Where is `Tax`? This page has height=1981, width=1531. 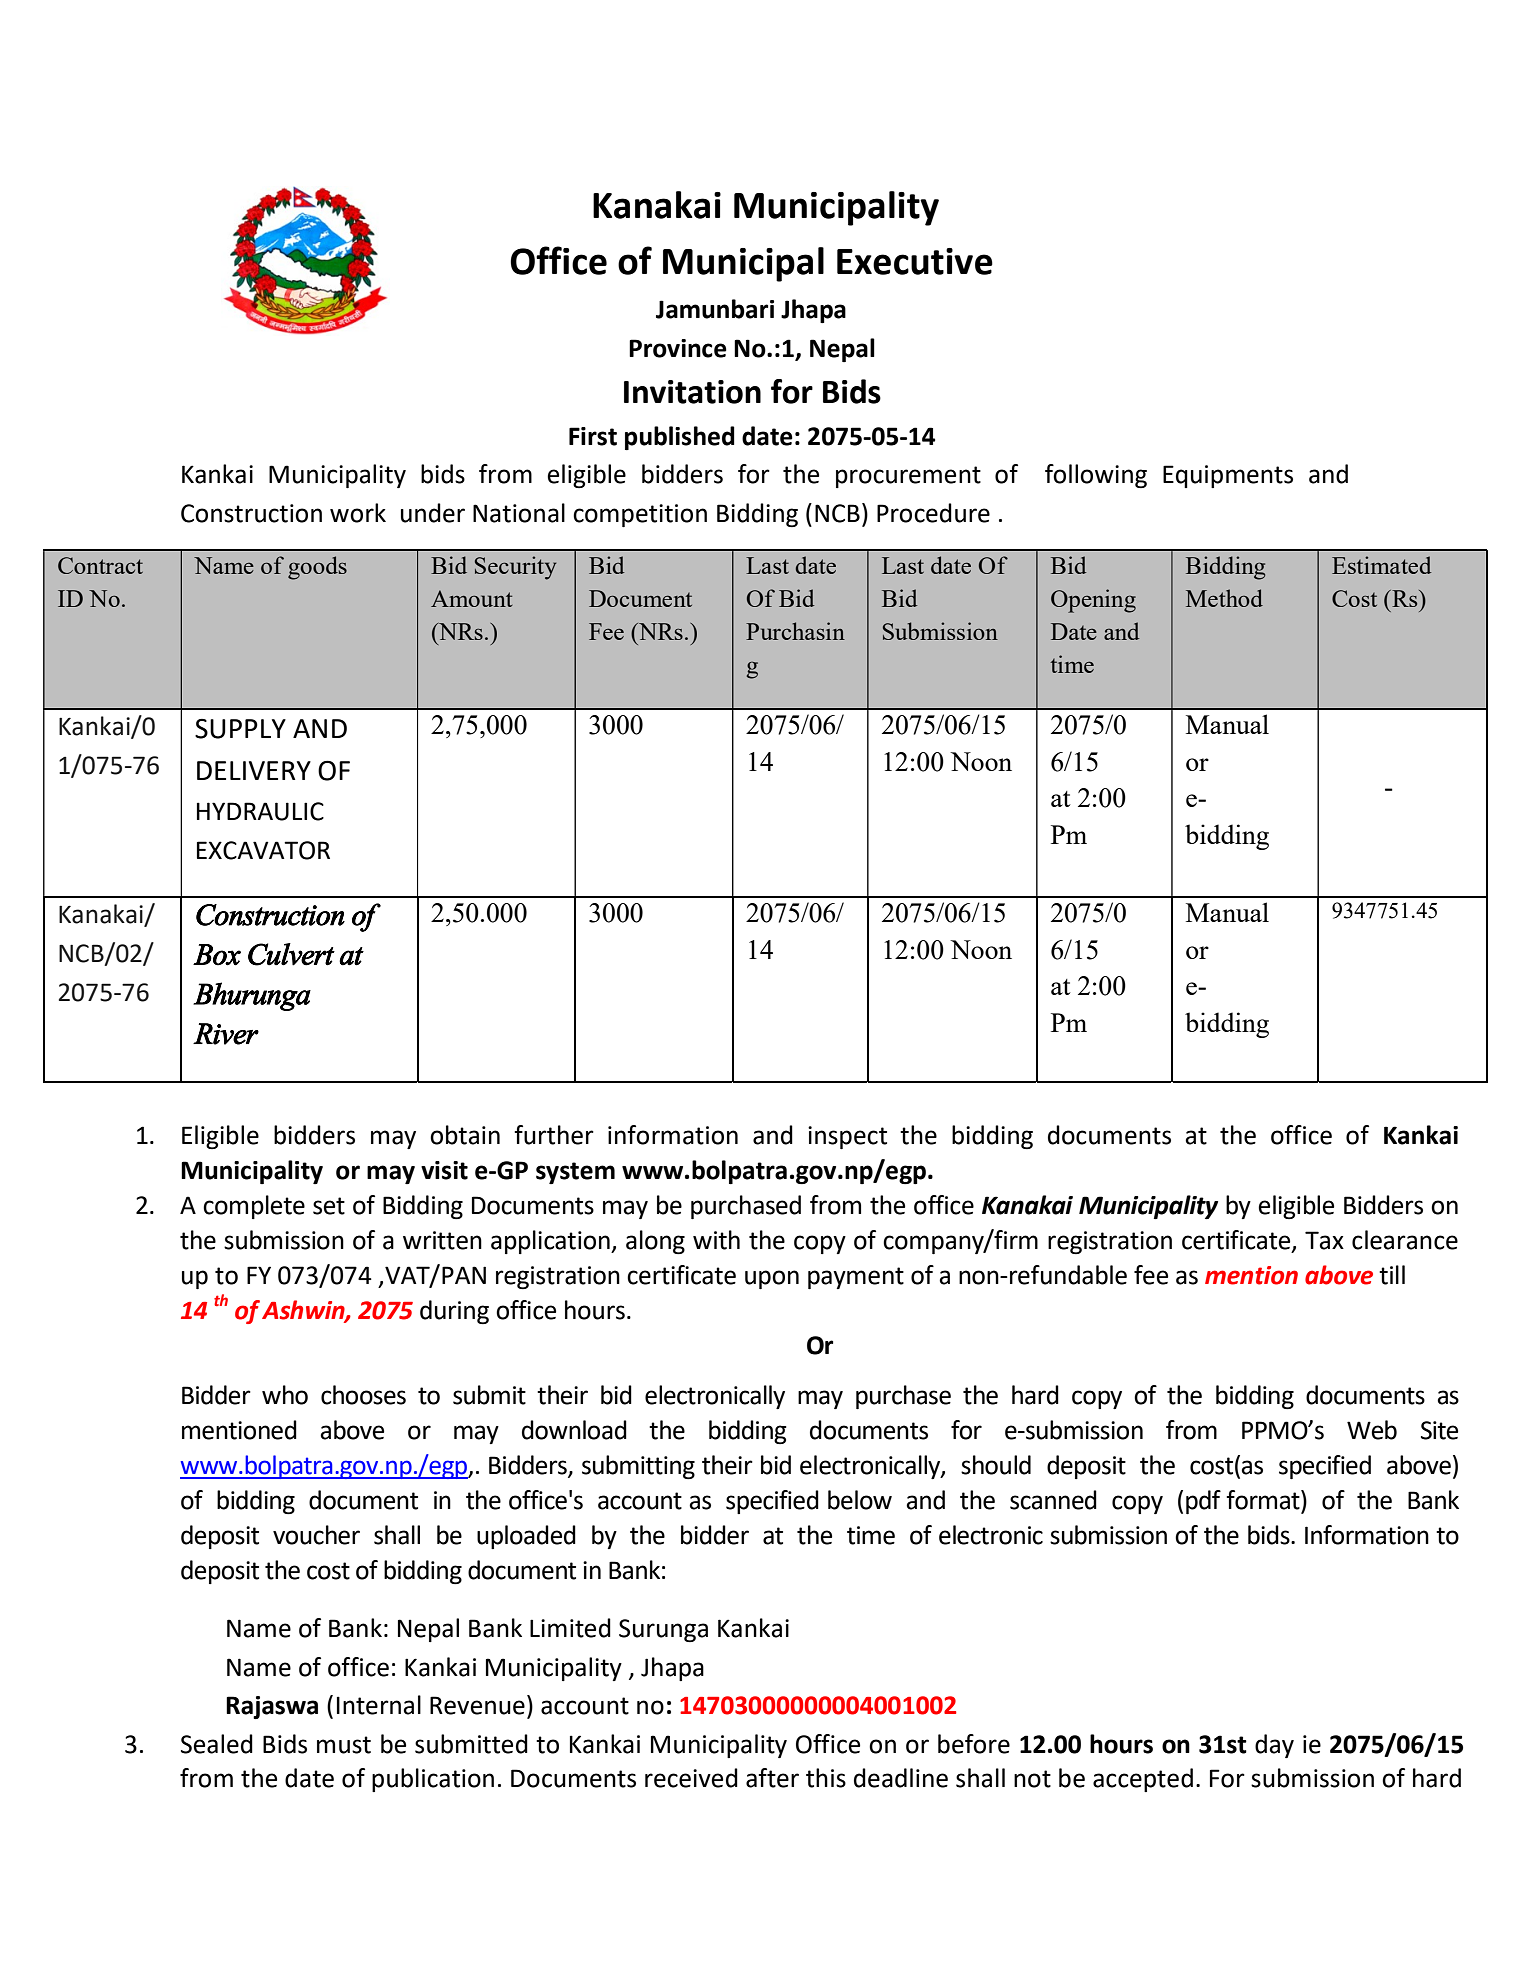 Tax is located at coordinates (1324, 1240).
